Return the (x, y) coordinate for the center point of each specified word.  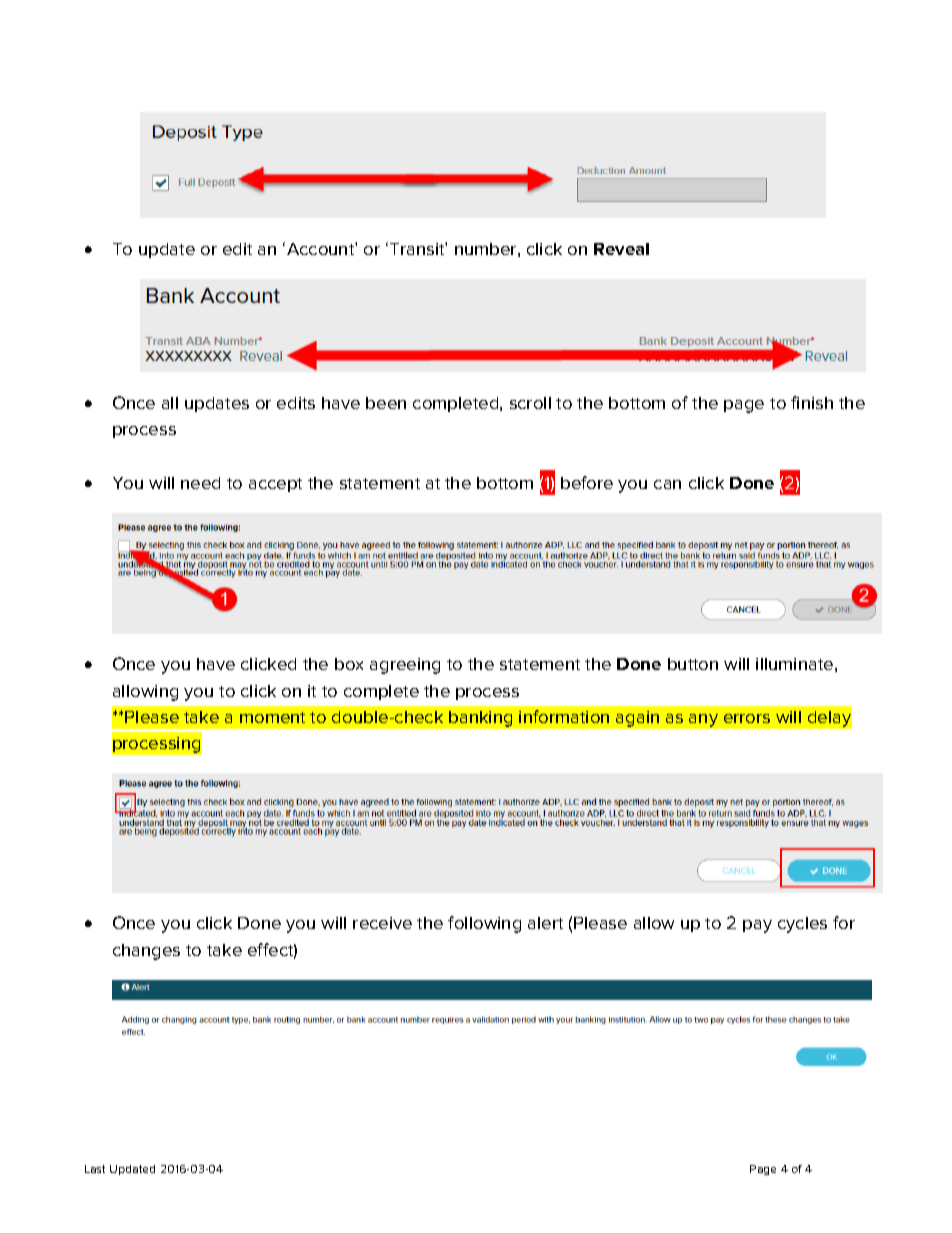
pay (757, 926)
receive (382, 923)
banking (480, 719)
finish (812, 402)
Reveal (621, 249)
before (587, 482)
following (484, 924)
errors (747, 718)
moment (272, 717)
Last (95, 1169)
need (200, 483)
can (667, 484)
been (386, 403)
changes (146, 952)
